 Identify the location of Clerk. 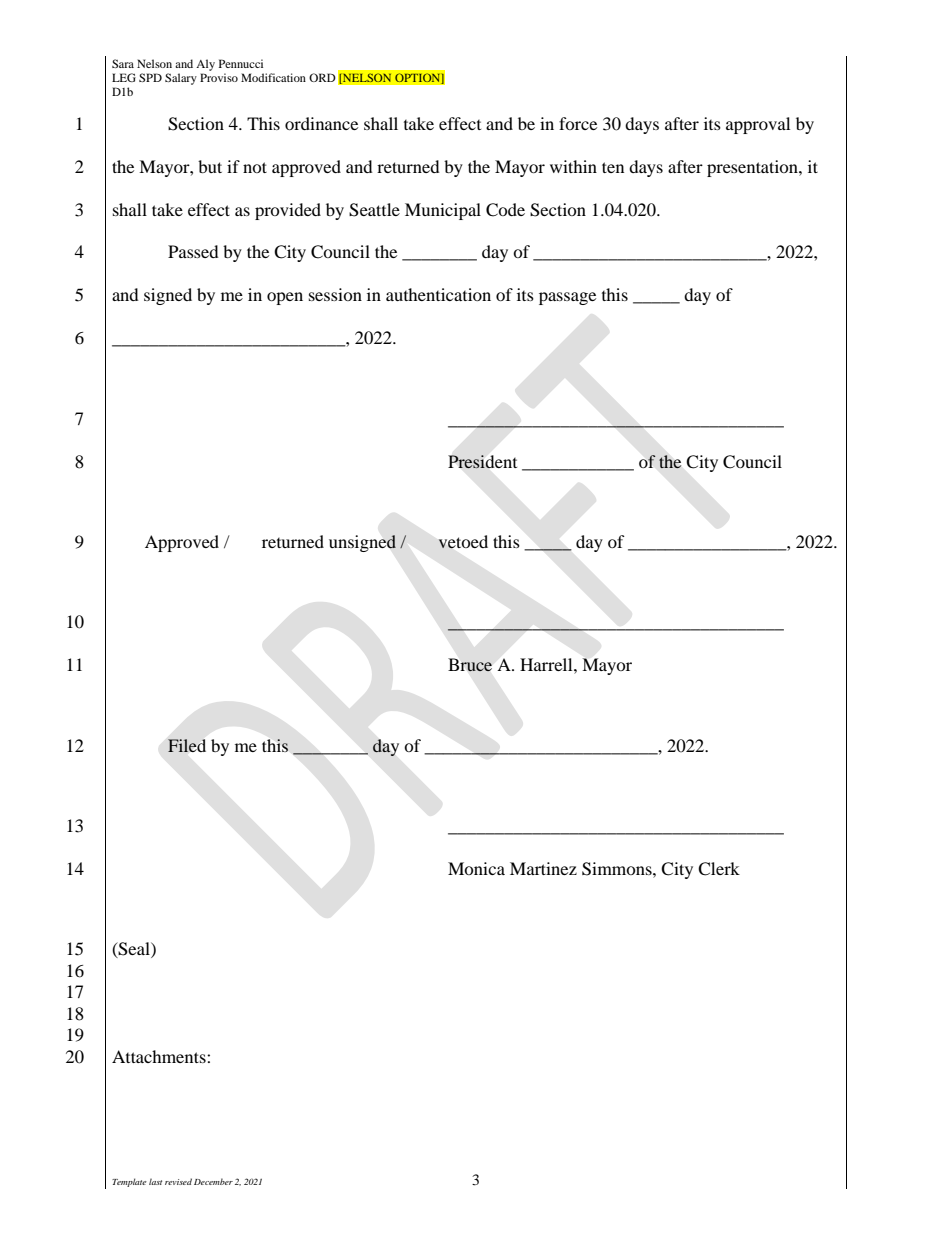
(719, 869).
